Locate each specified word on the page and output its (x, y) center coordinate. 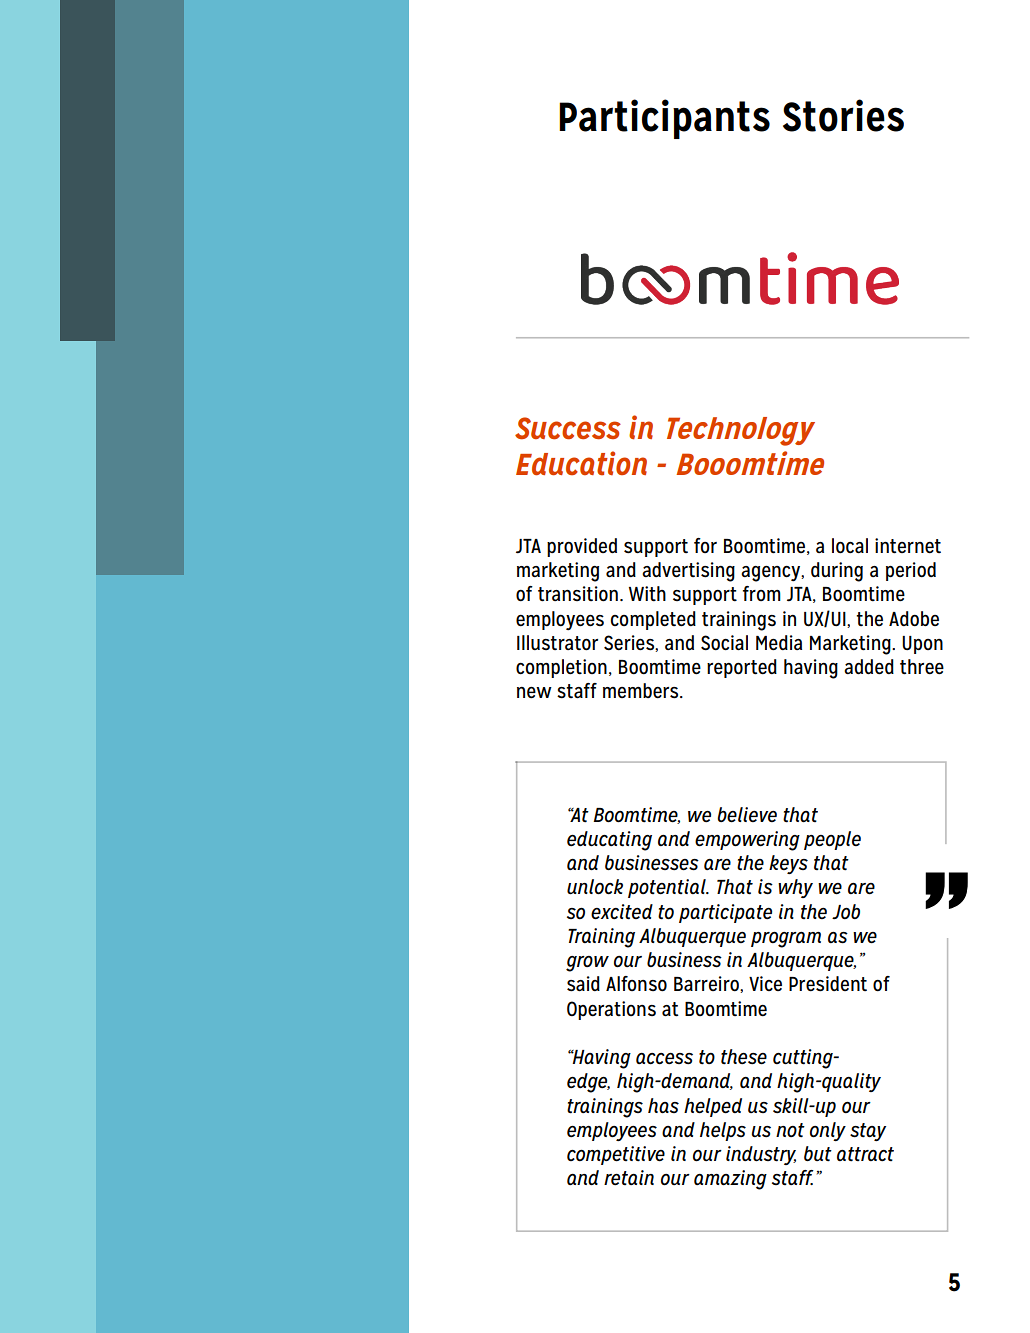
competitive (616, 1155)
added (869, 667)
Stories (843, 115)
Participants (664, 119)
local (850, 546)
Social (724, 643)
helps (723, 1131)
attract (865, 1154)
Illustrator (557, 643)
